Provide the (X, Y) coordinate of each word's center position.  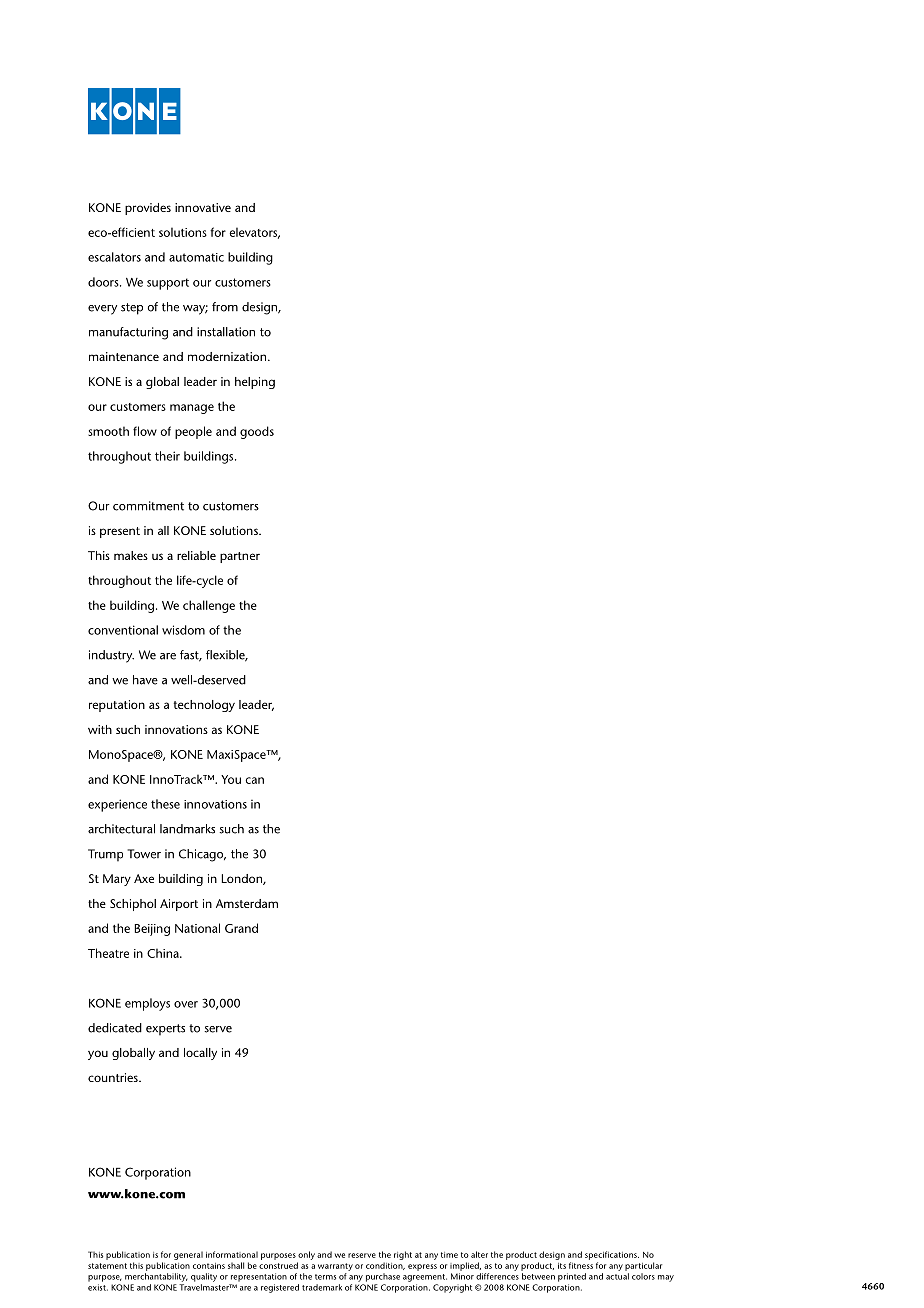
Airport (179, 905)
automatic (196, 257)
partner (240, 557)
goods (257, 432)
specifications (612, 1255)
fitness (581, 1265)
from (225, 307)
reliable (196, 555)
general (188, 1255)
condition (385, 1266)
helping (255, 383)
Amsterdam (247, 903)
